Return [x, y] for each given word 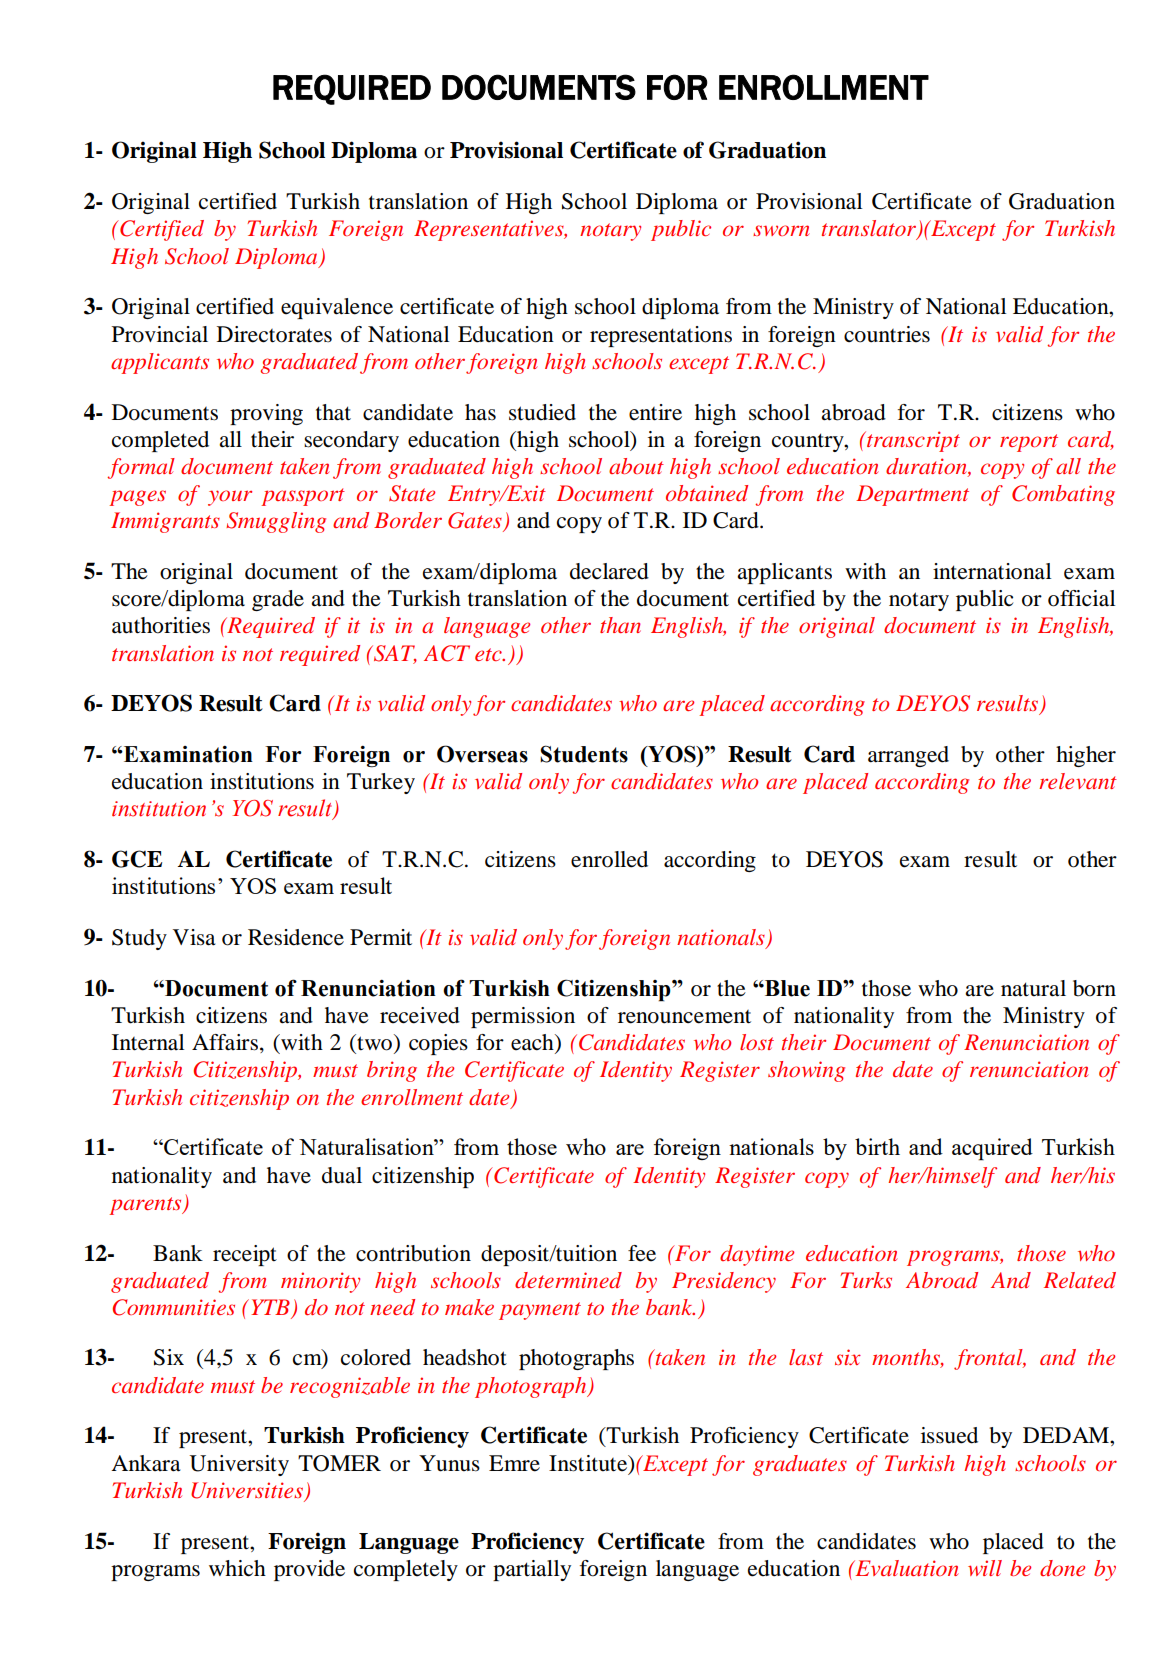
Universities [248, 1491]
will [985, 1568]
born [1094, 988]
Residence [296, 937]
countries [887, 334]
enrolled [609, 859]
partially [532, 1570]
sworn [781, 230]
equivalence [337, 308]
